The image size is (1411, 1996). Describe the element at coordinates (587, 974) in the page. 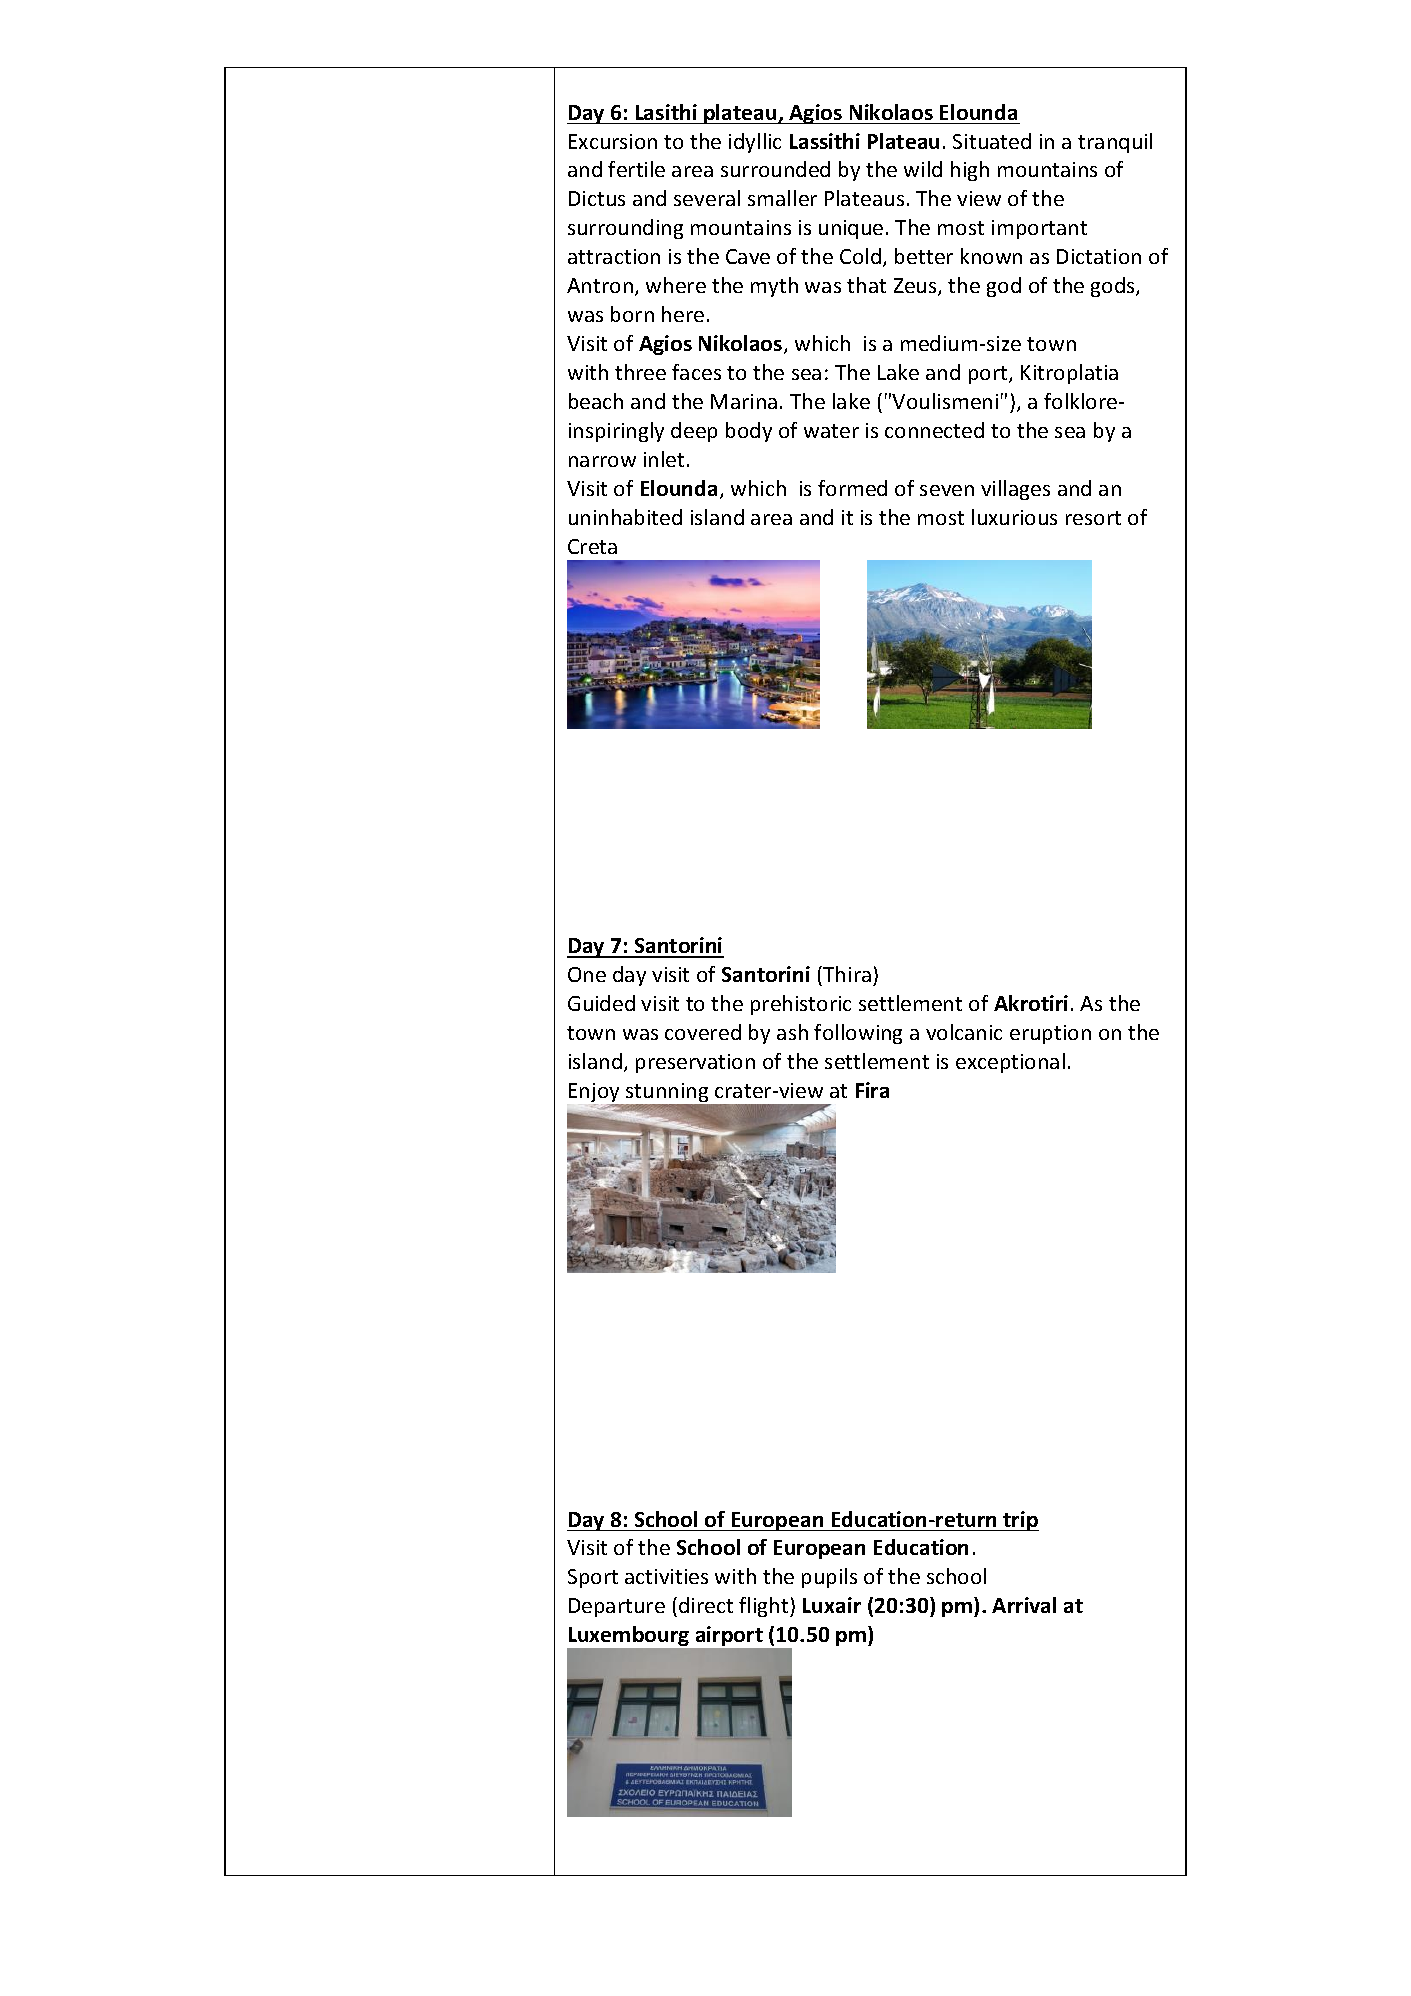

I see `One` at that location.
